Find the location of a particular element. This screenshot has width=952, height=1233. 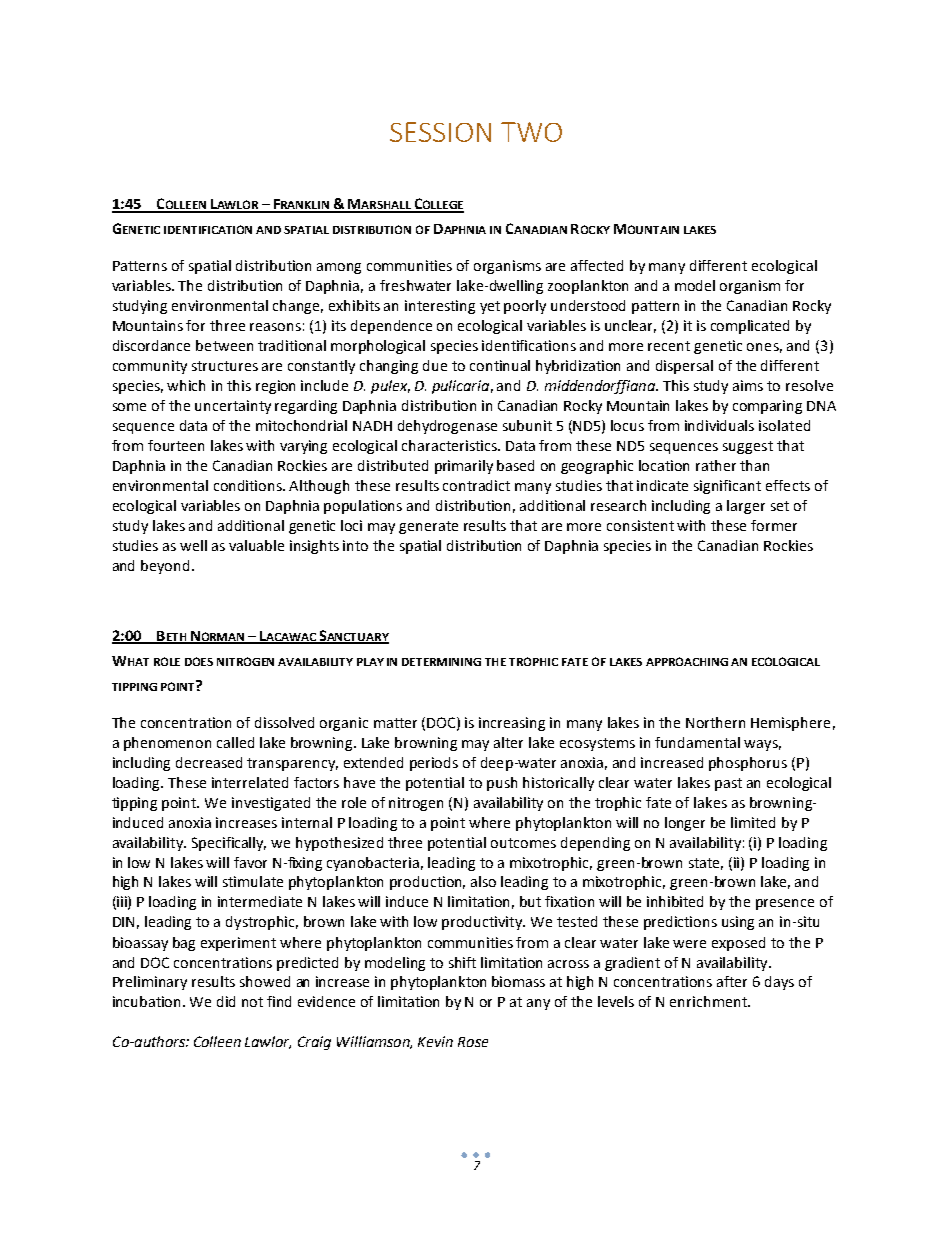

aims is located at coordinates (748, 385).
